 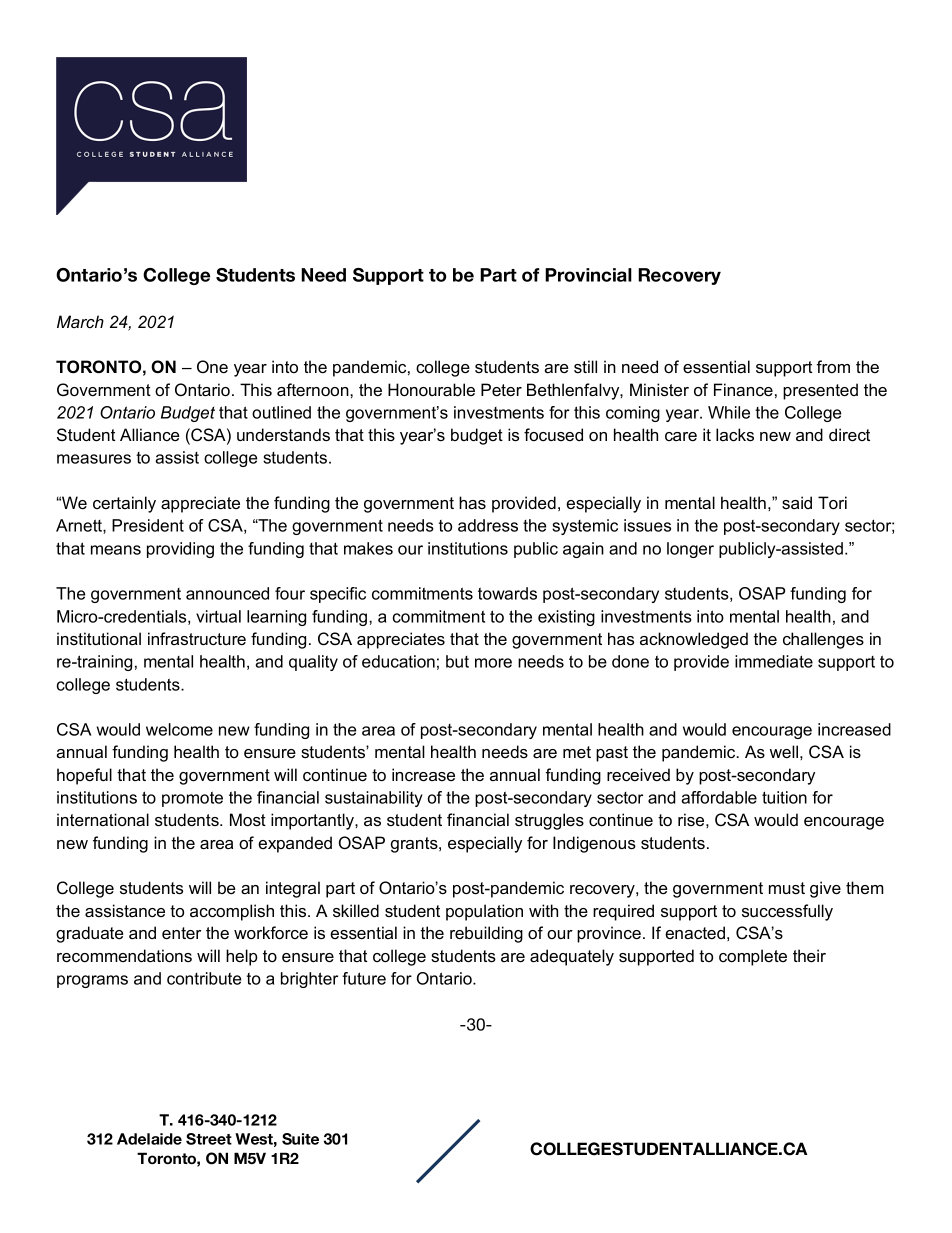 What do you see at coordinates (787, 912) in the image?
I see `successfully` at bounding box center [787, 912].
